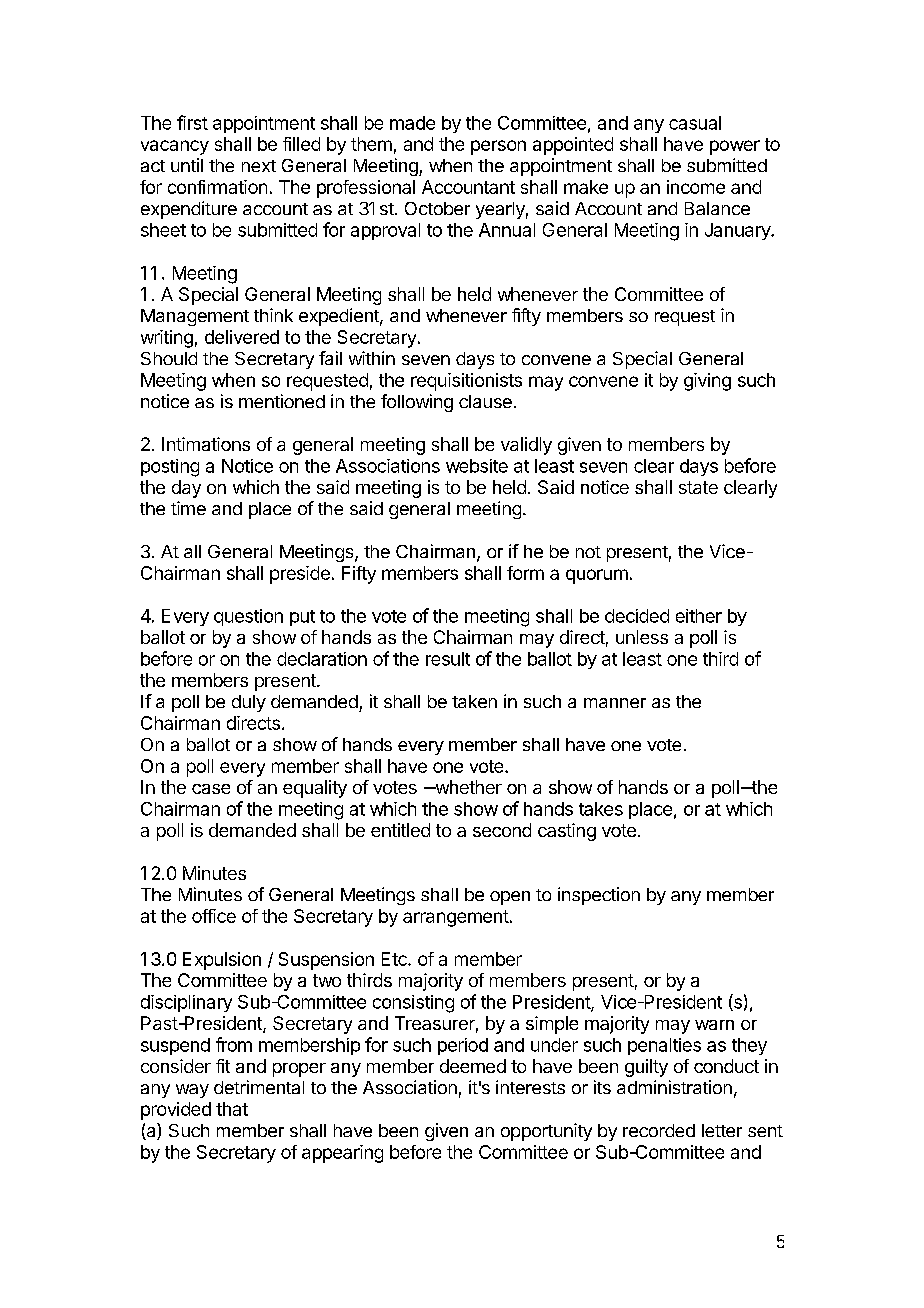 This page has height=1308, width=924. I want to click on next, so click(259, 166).
